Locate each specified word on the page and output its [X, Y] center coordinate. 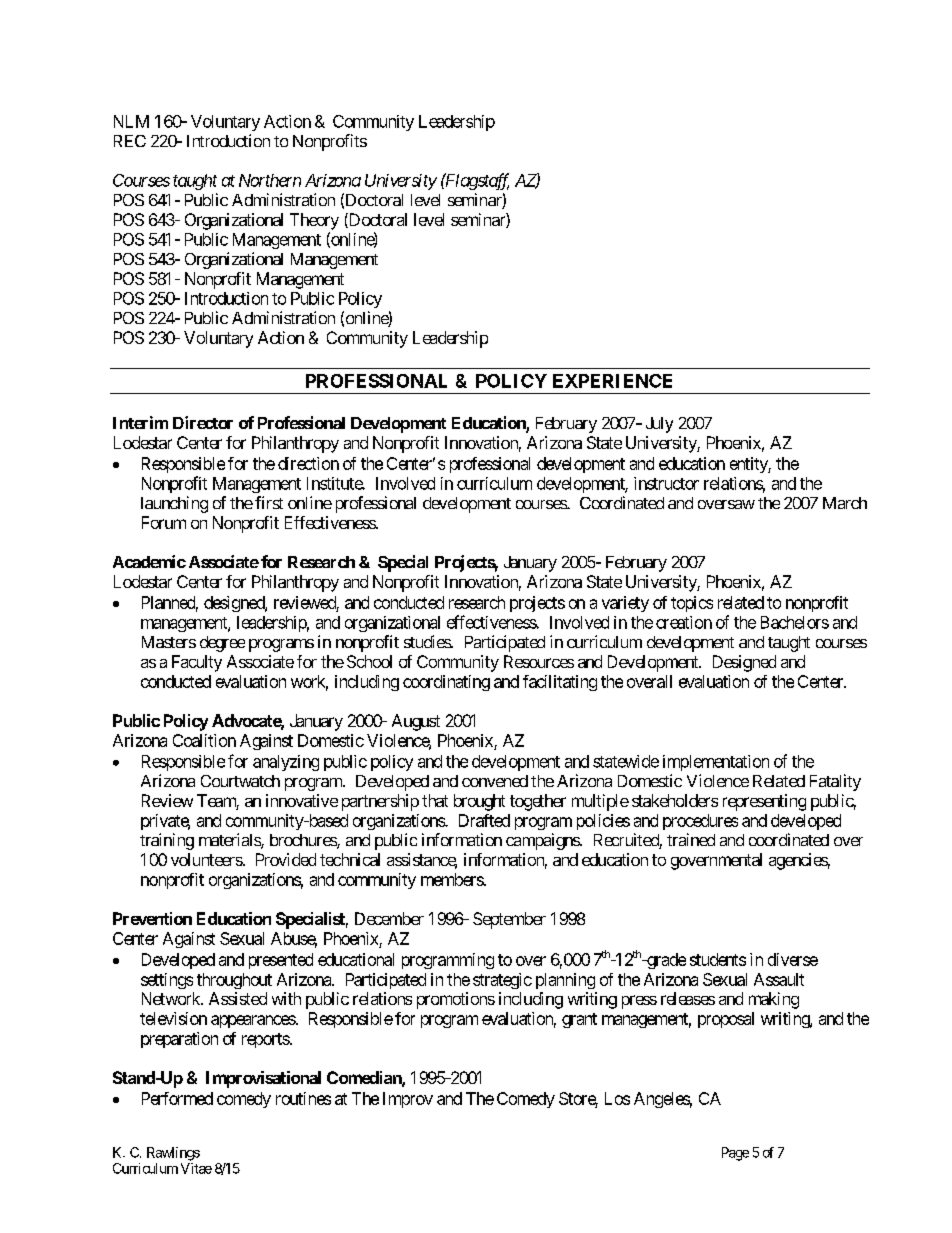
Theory [314, 221]
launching [174, 504]
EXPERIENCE [612, 381]
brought [479, 802]
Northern [270, 180]
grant [579, 1020]
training [167, 841]
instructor [666, 483]
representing [764, 802]
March [845, 503]
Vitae [196, 1168]
